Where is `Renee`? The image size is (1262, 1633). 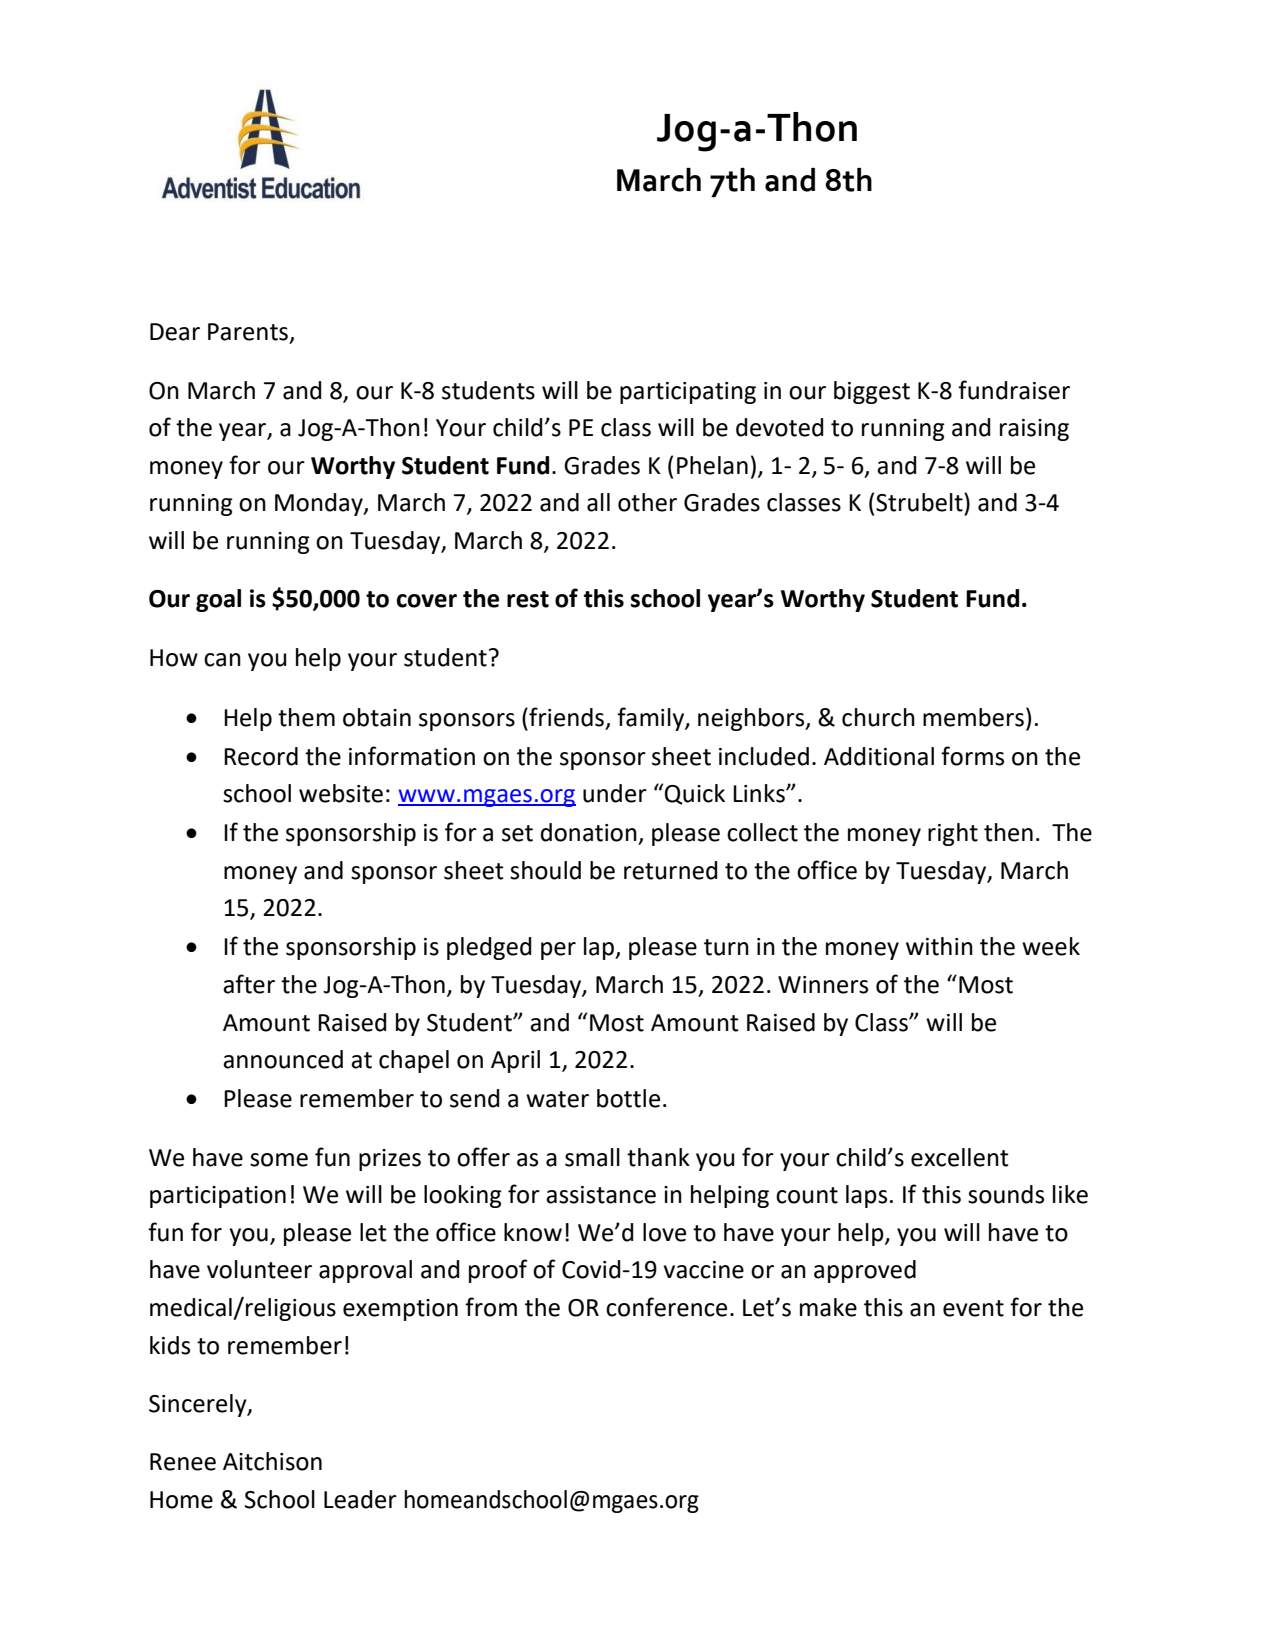 Renee is located at coordinates (183, 1462).
